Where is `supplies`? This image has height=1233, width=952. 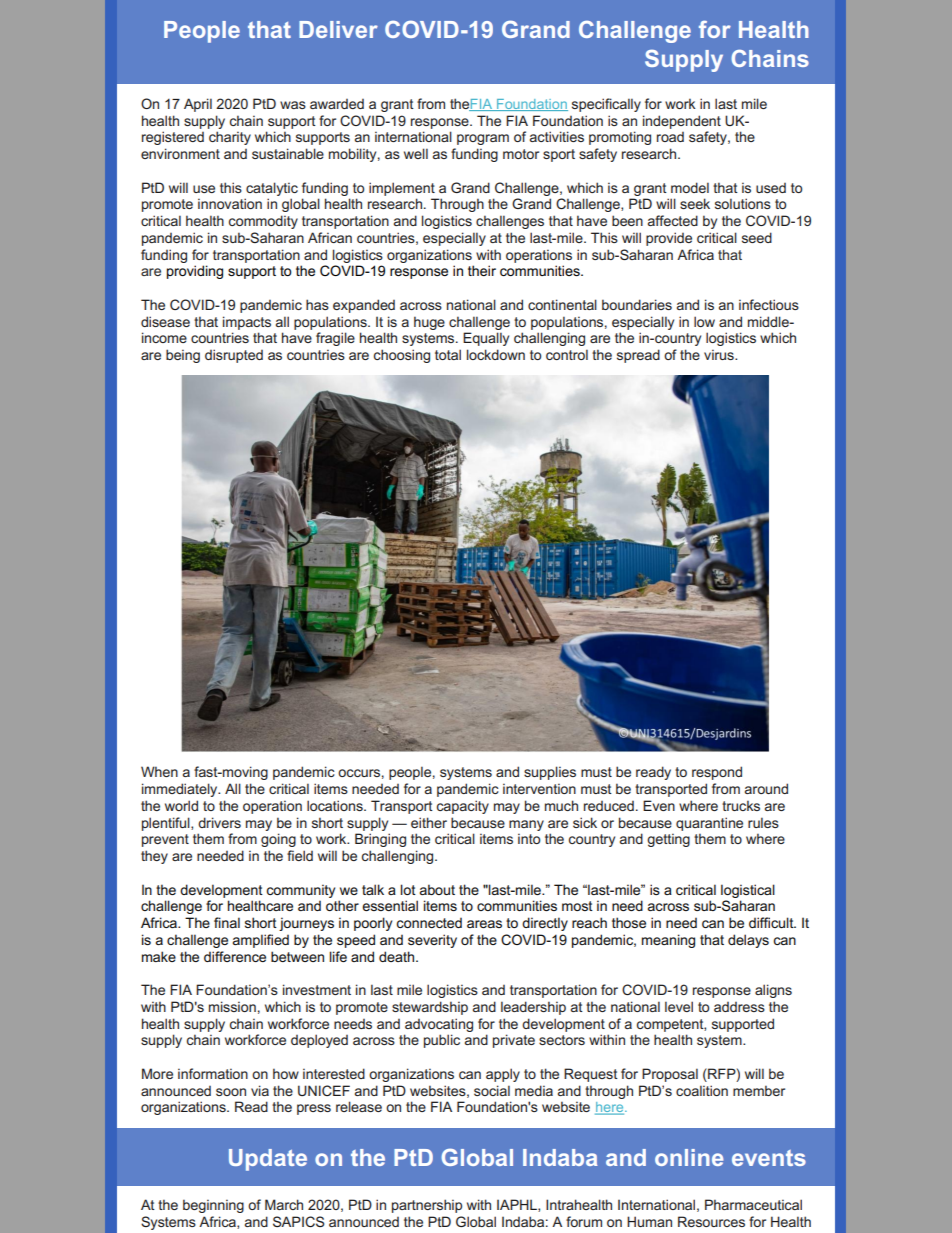
supplies is located at coordinates (550, 773).
